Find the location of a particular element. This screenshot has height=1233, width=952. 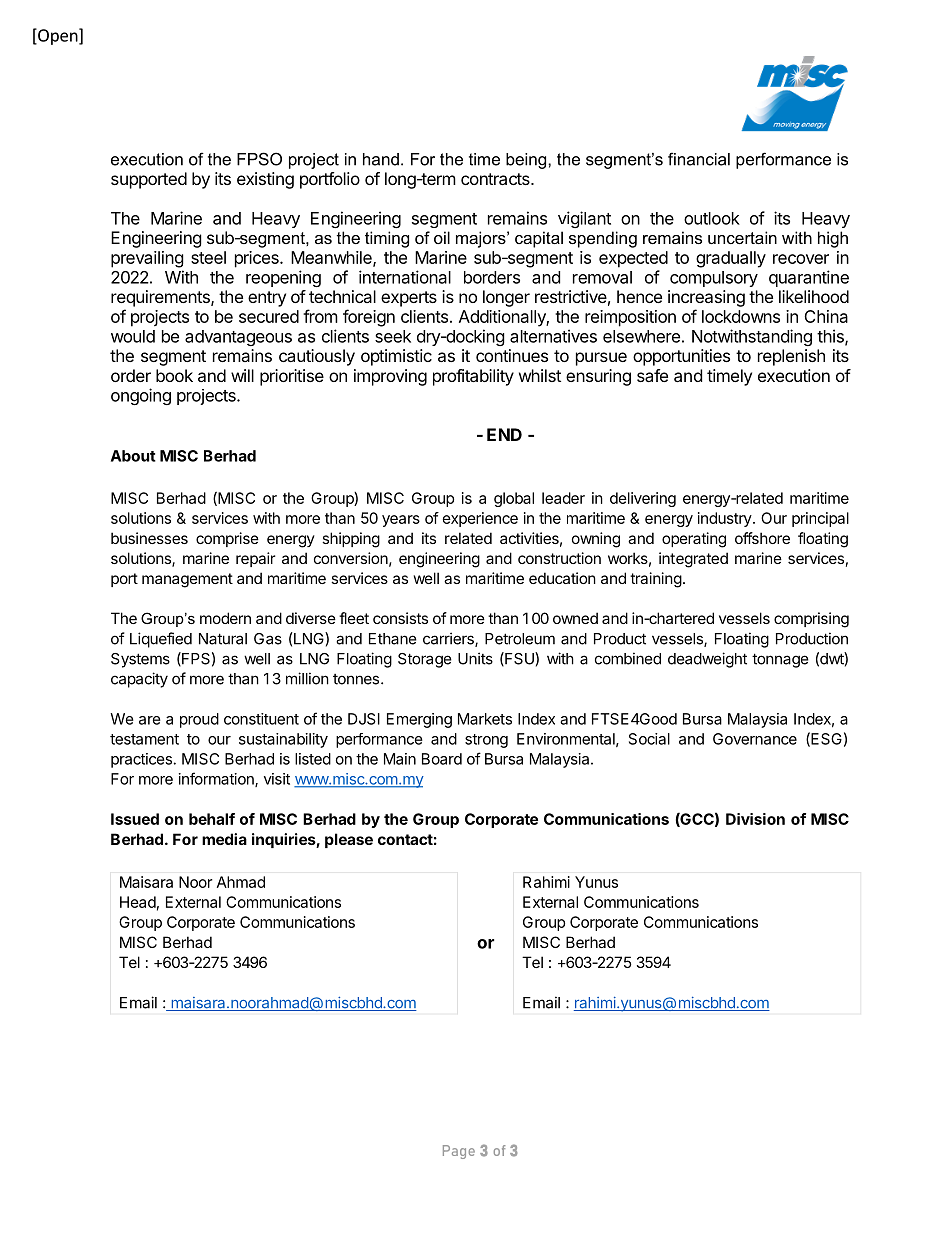

existing is located at coordinates (265, 180).
